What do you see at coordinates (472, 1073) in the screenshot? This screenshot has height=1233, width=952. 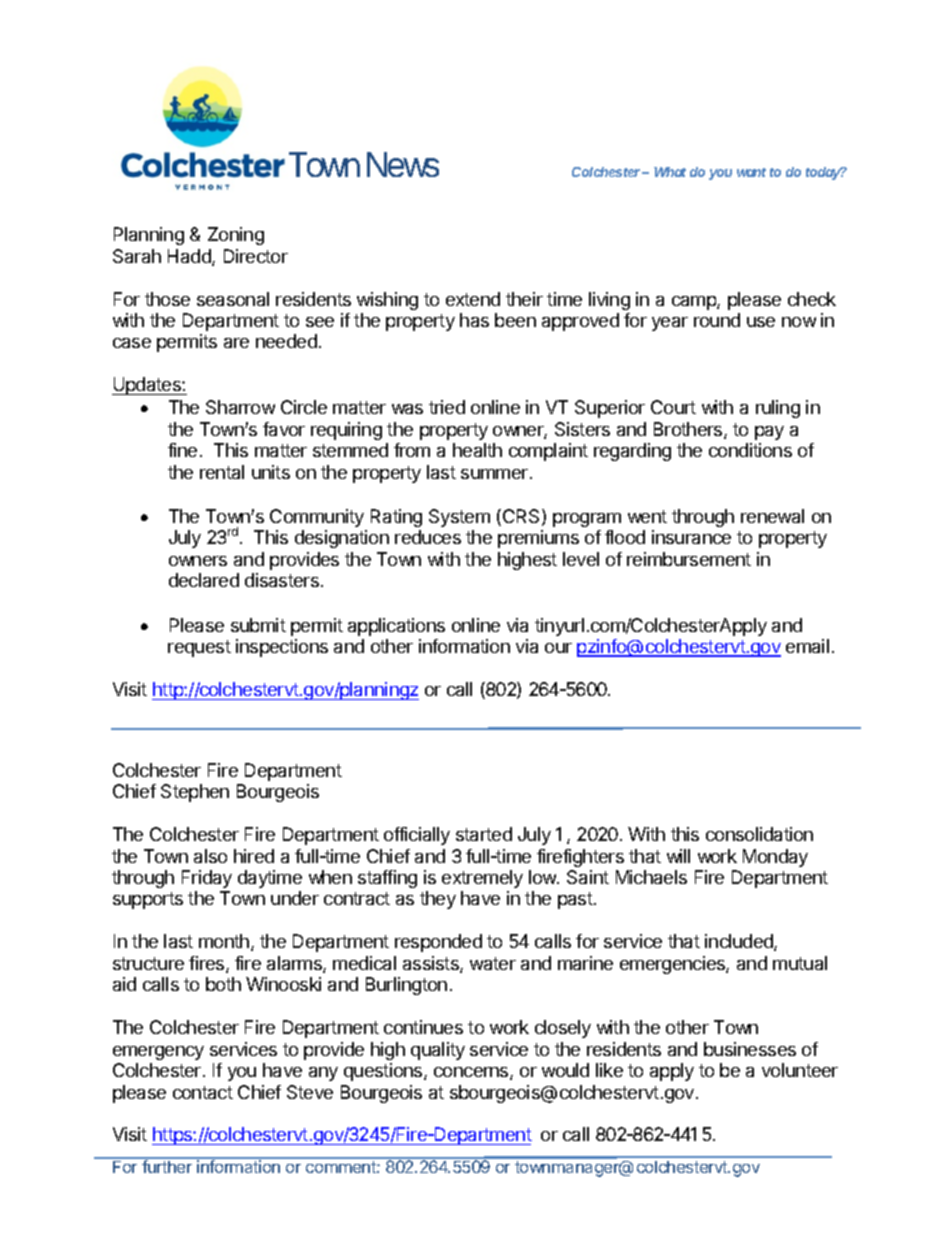 I see `concerns` at bounding box center [472, 1073].
